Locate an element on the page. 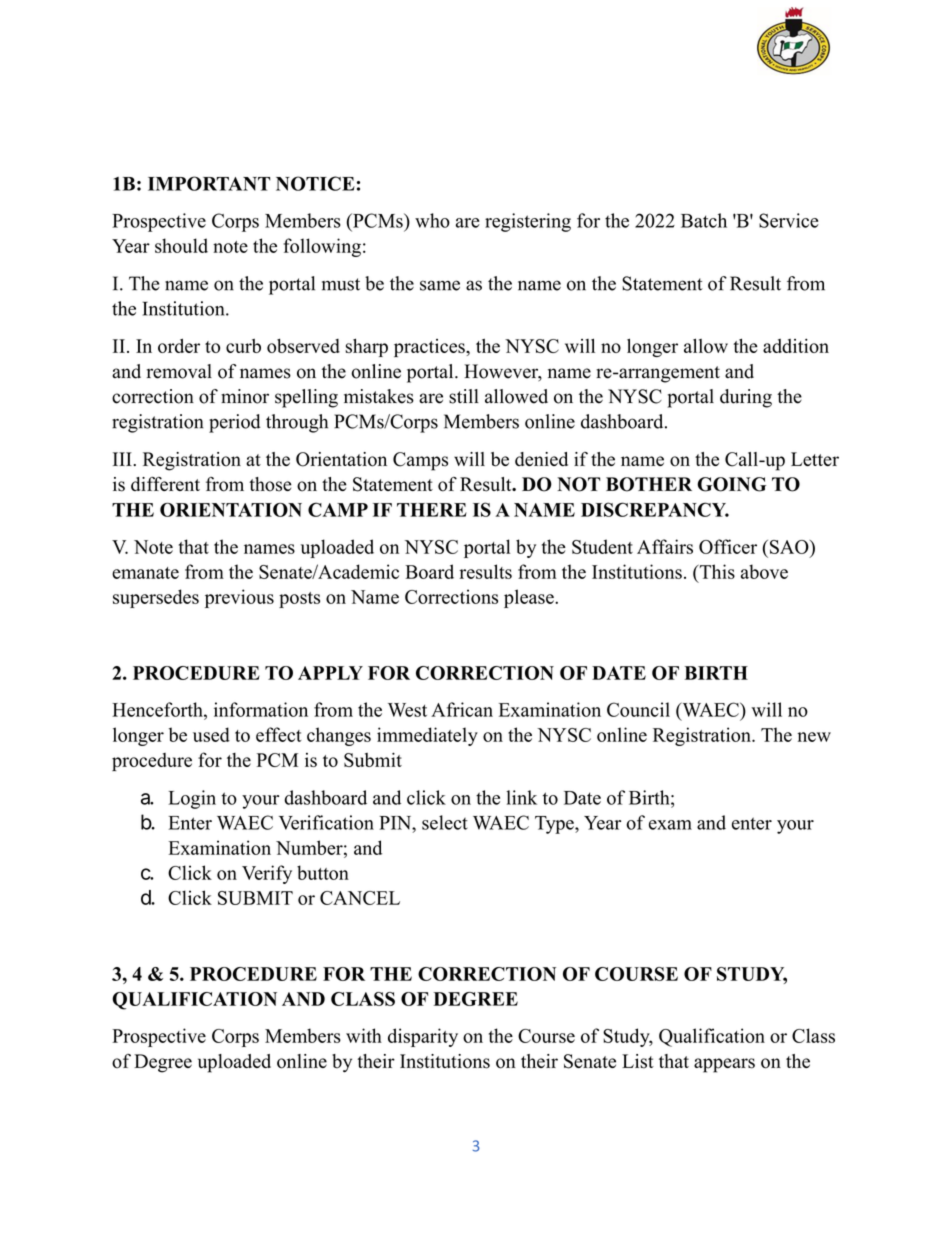 The image size is (952, 1233). THERE is located at coordinates (432, 510).
